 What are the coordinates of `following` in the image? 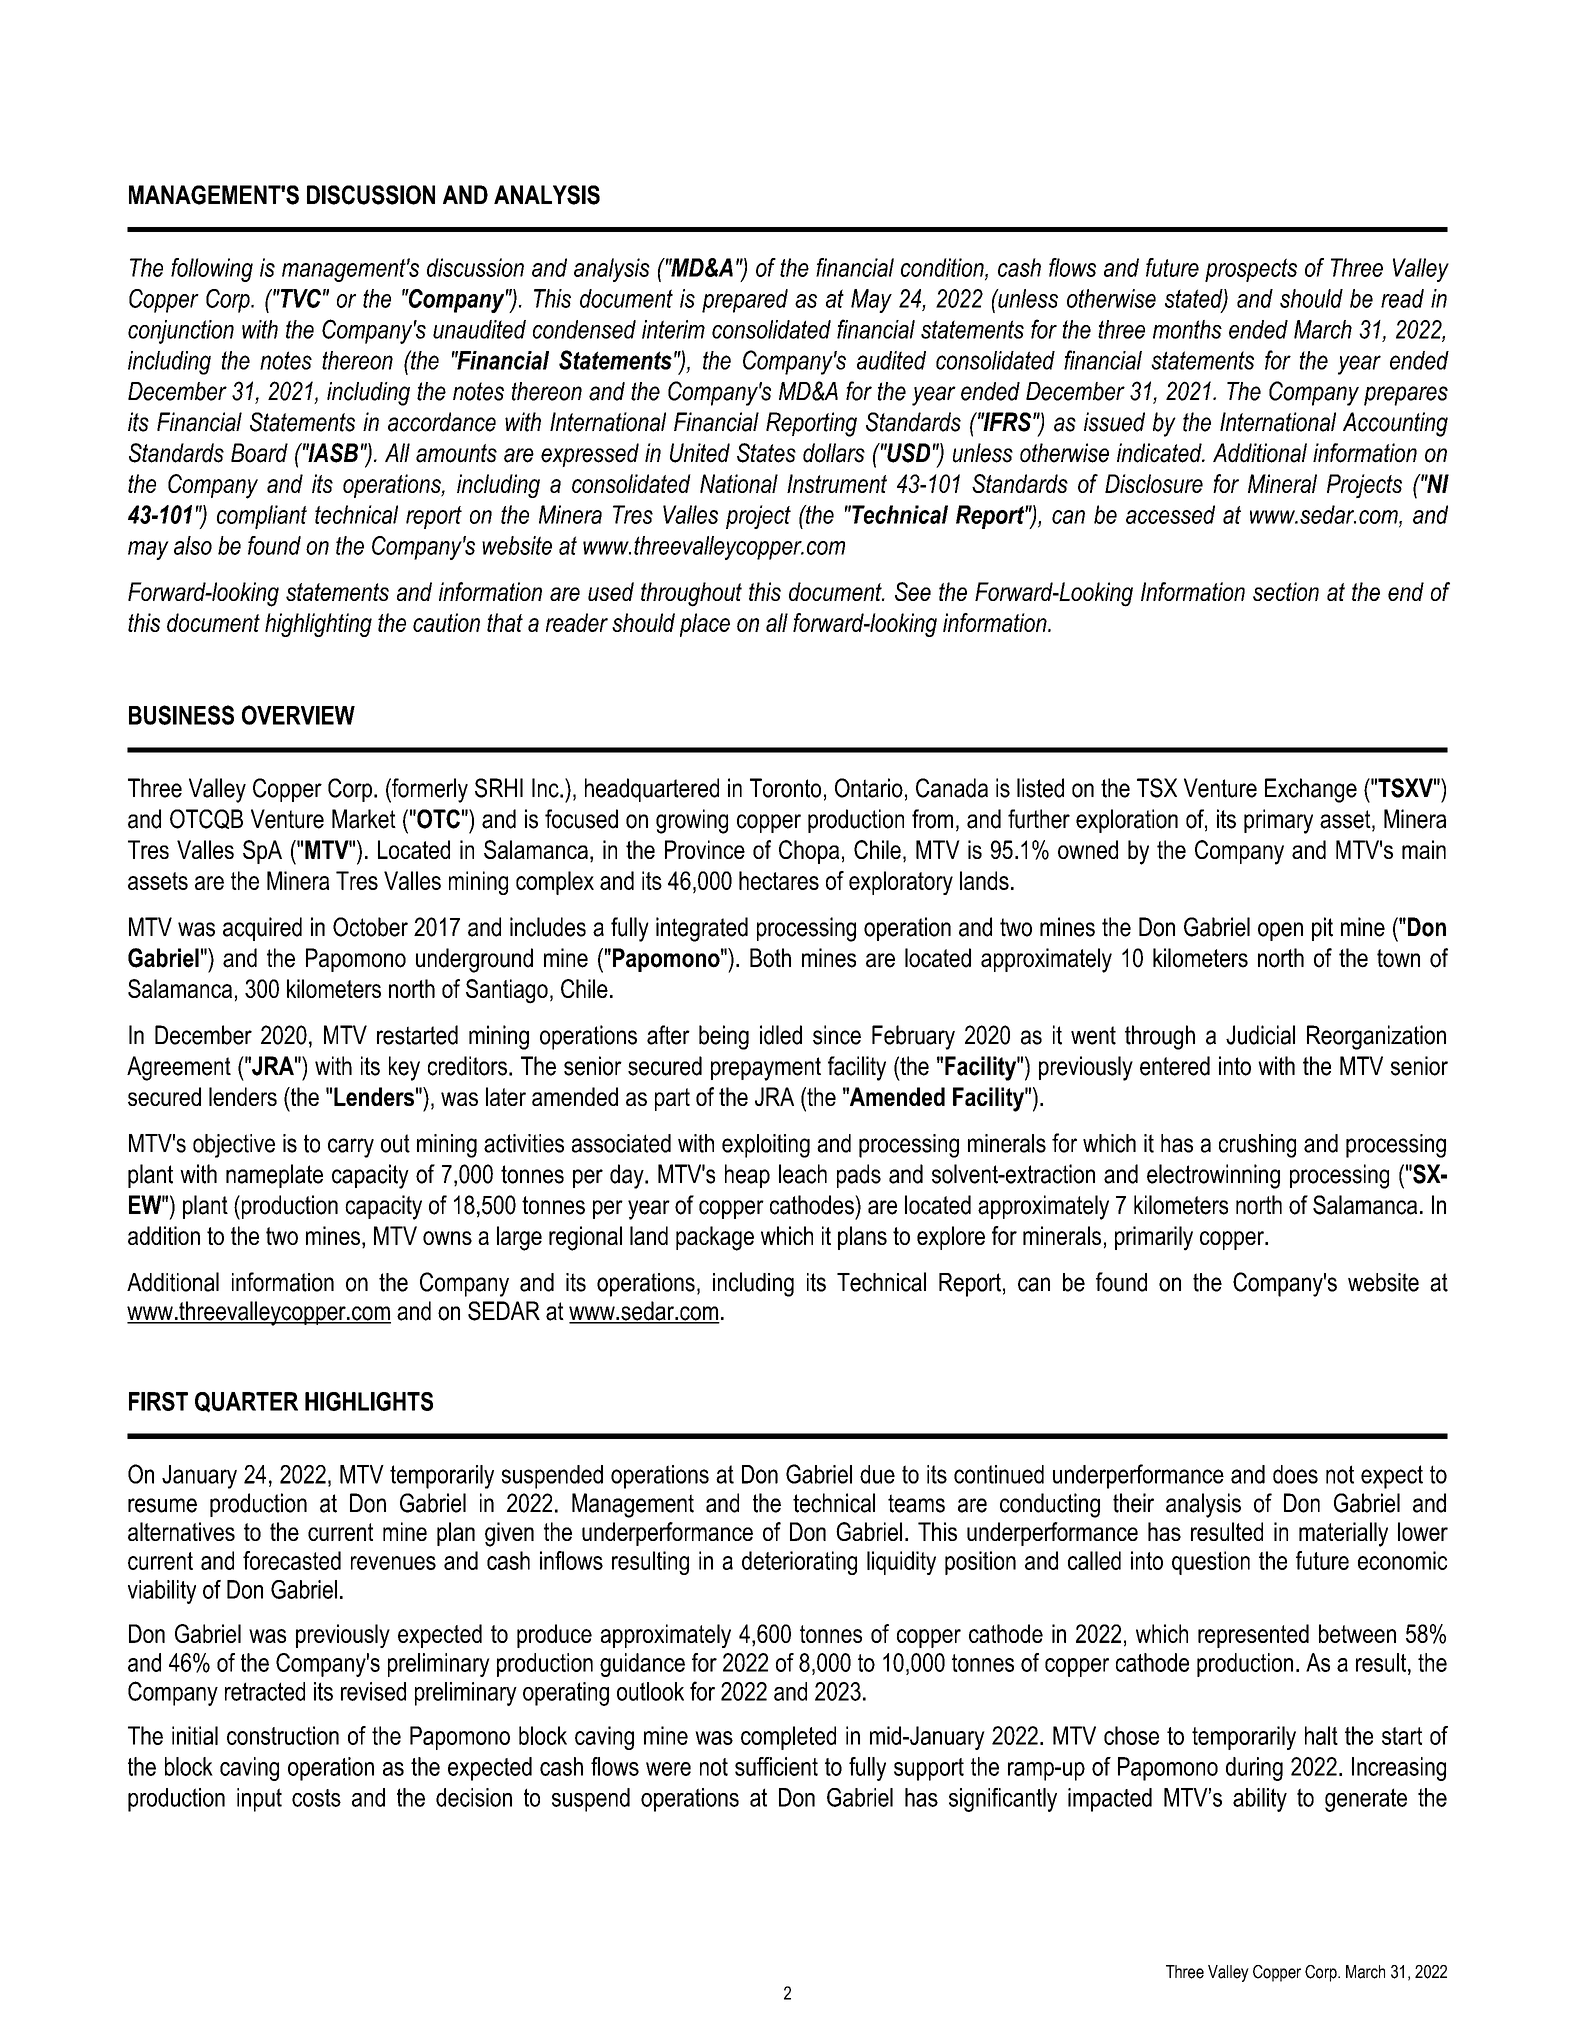 It's located at (212, 270).
